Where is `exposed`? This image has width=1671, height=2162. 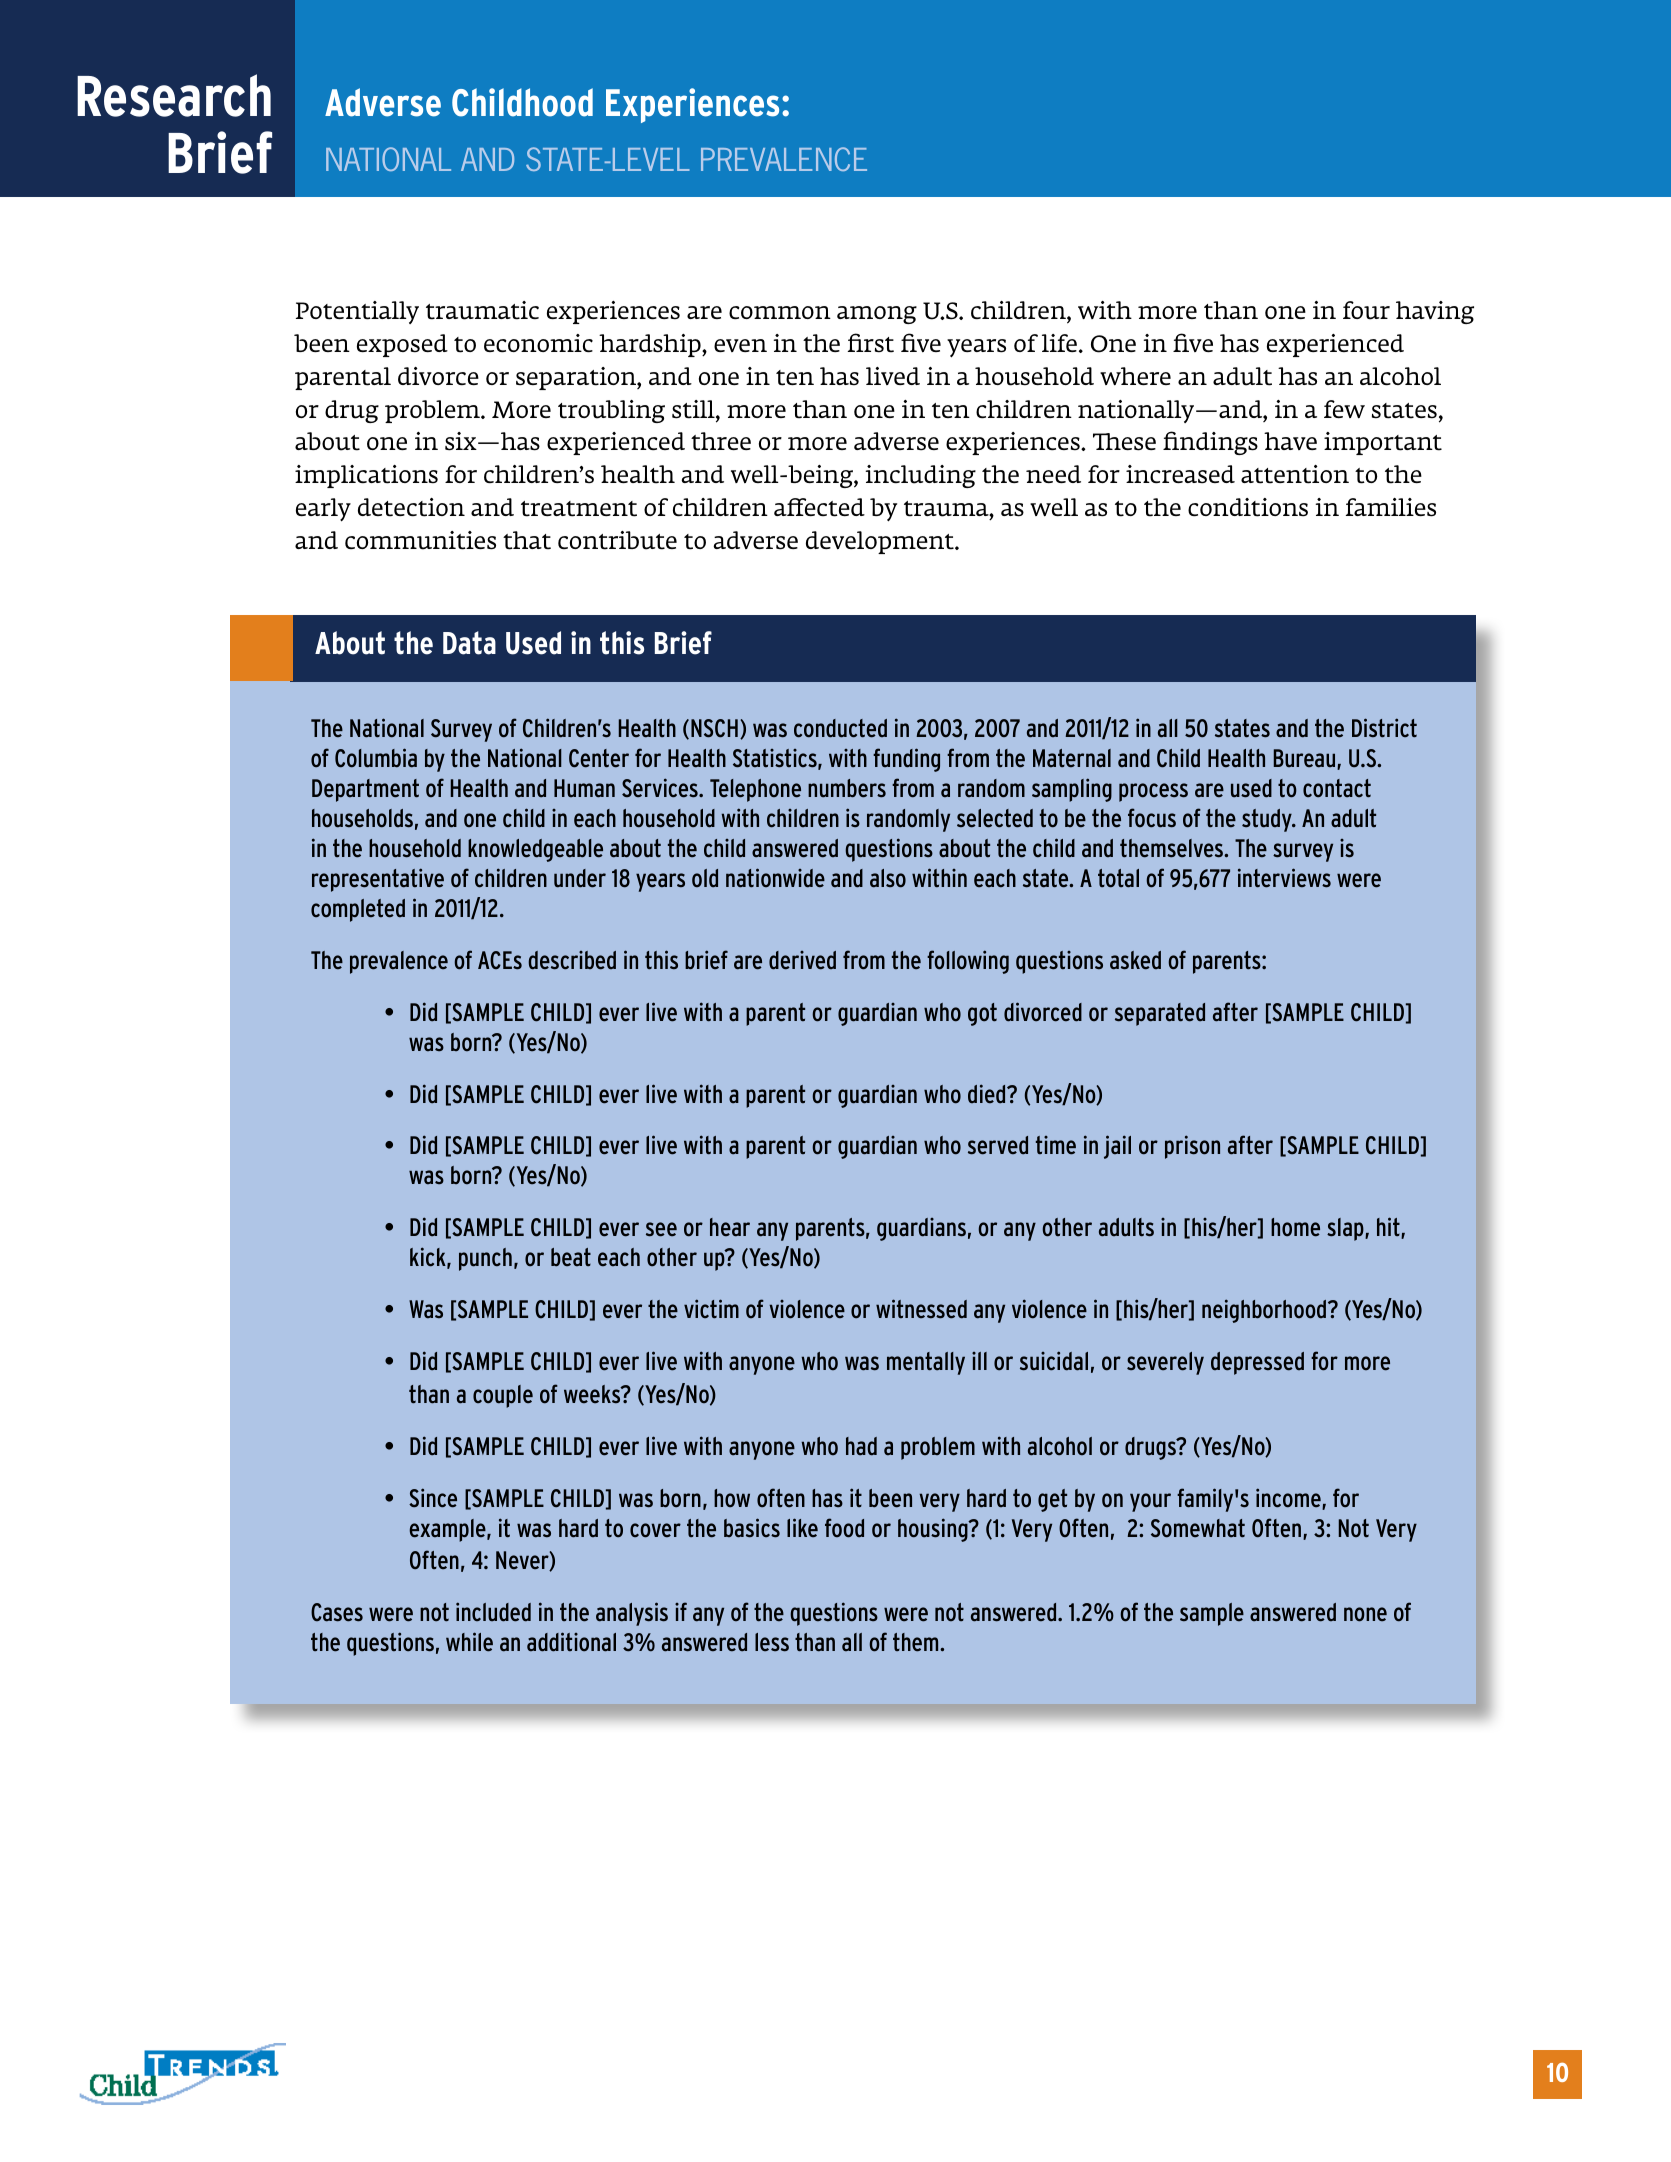 exposed is located at coordinates (402, 345).
